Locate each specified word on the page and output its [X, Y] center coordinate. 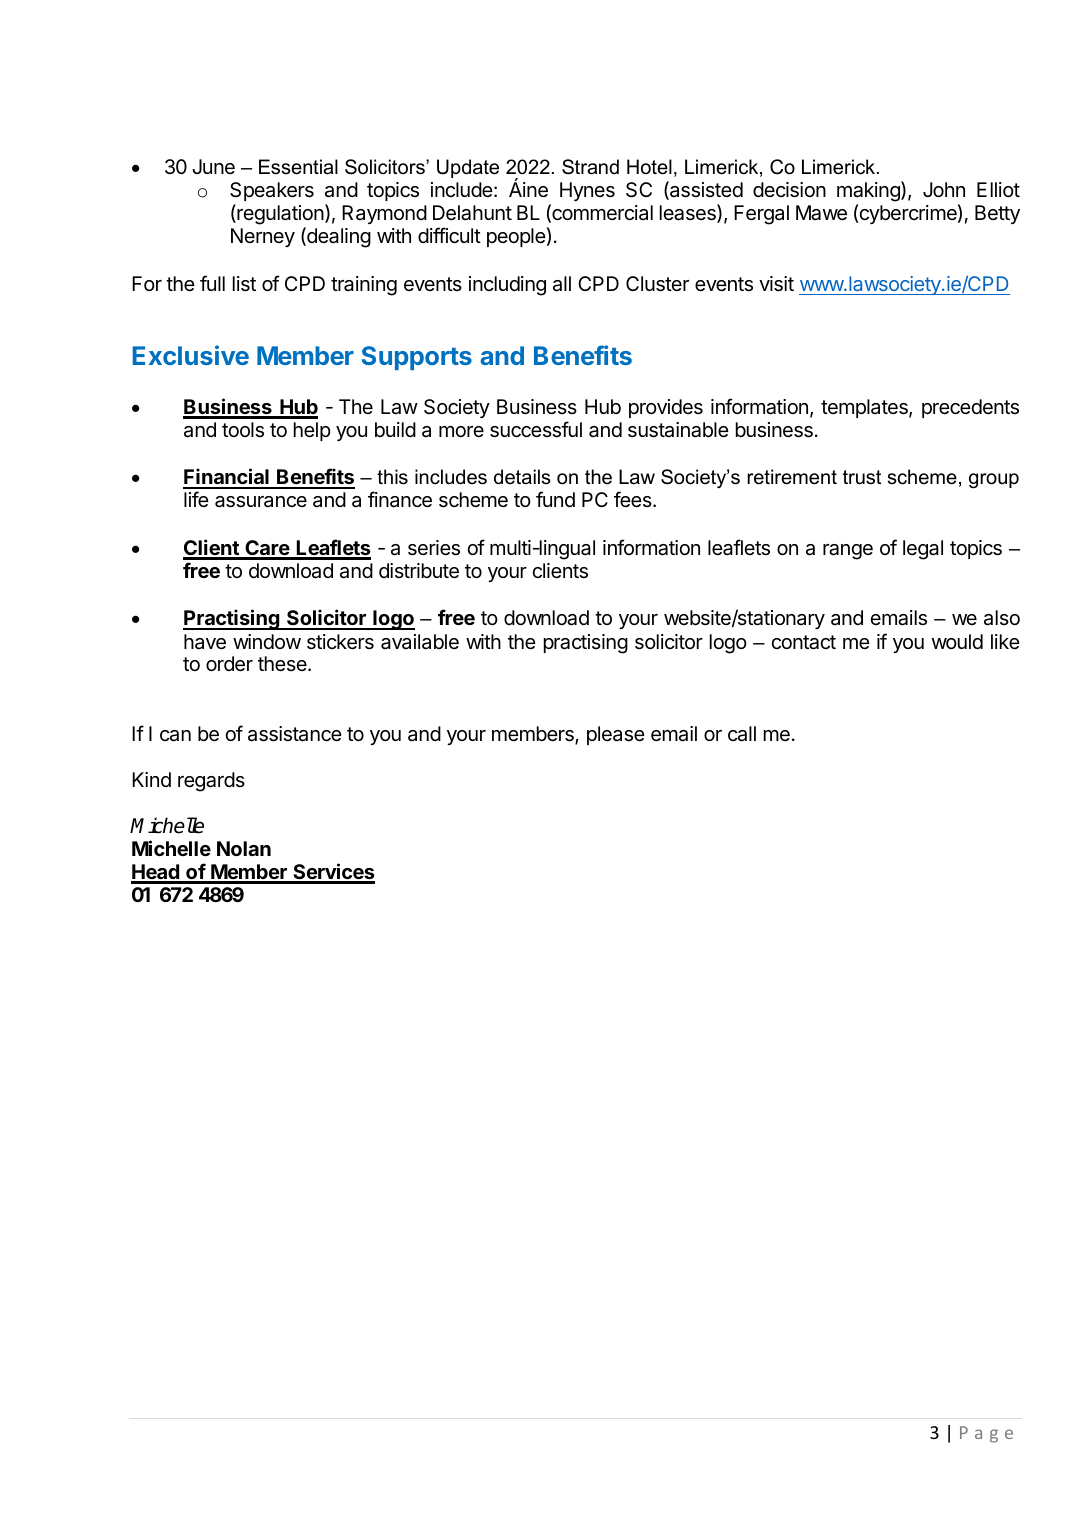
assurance [261, 502]
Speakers [272, 191]
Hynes [587, 191]
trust [862, 477]
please [616, 735]
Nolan [244, 848]
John [944, 189]
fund [555, 499]
